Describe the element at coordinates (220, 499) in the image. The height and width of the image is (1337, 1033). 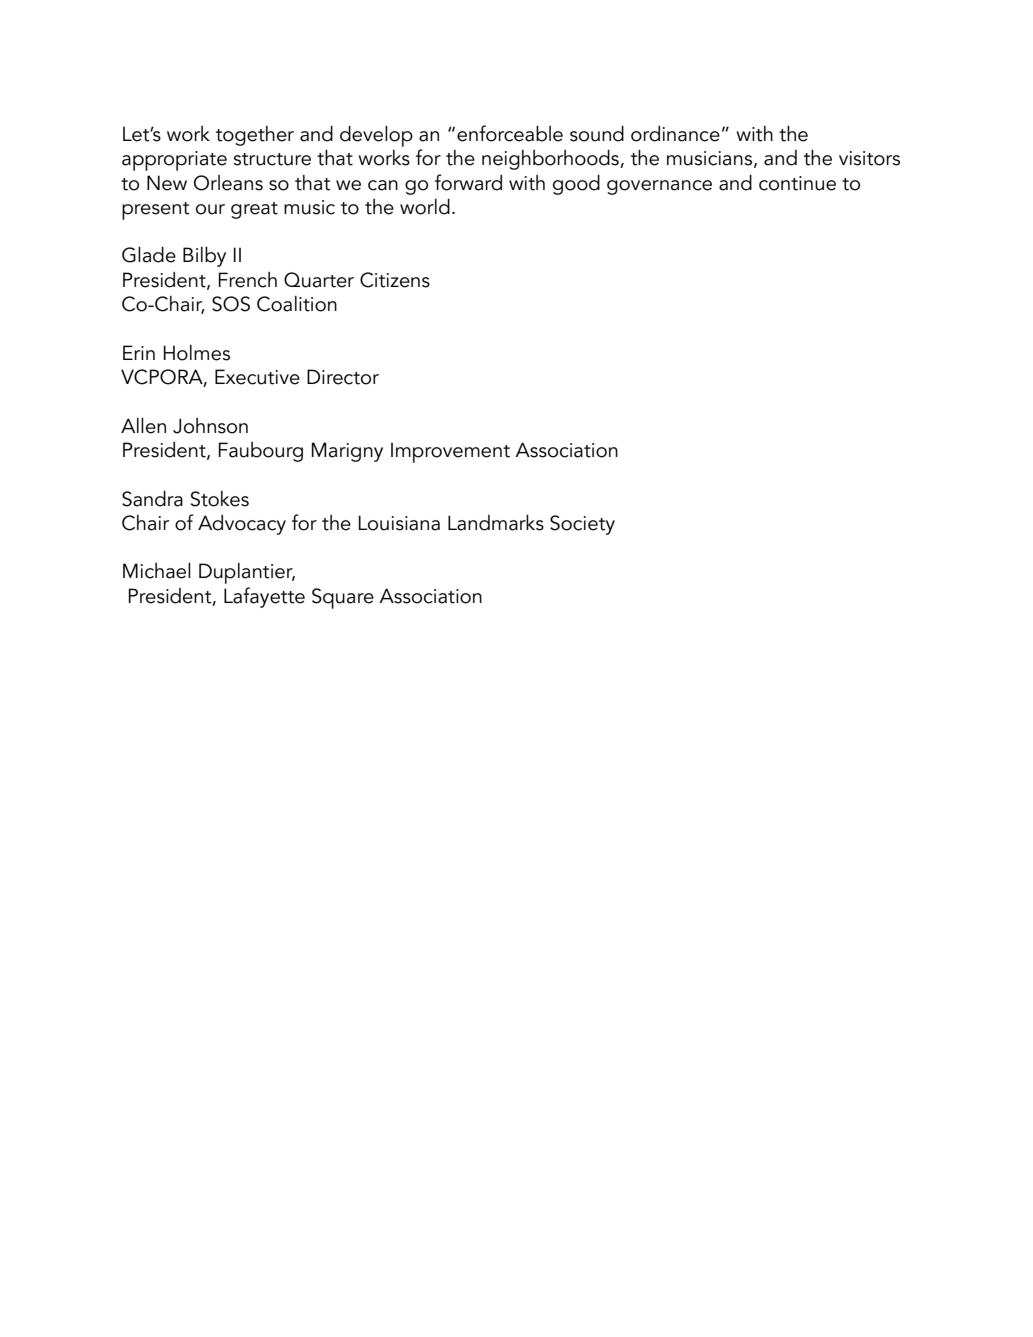
I see `Stokes` at that location.
